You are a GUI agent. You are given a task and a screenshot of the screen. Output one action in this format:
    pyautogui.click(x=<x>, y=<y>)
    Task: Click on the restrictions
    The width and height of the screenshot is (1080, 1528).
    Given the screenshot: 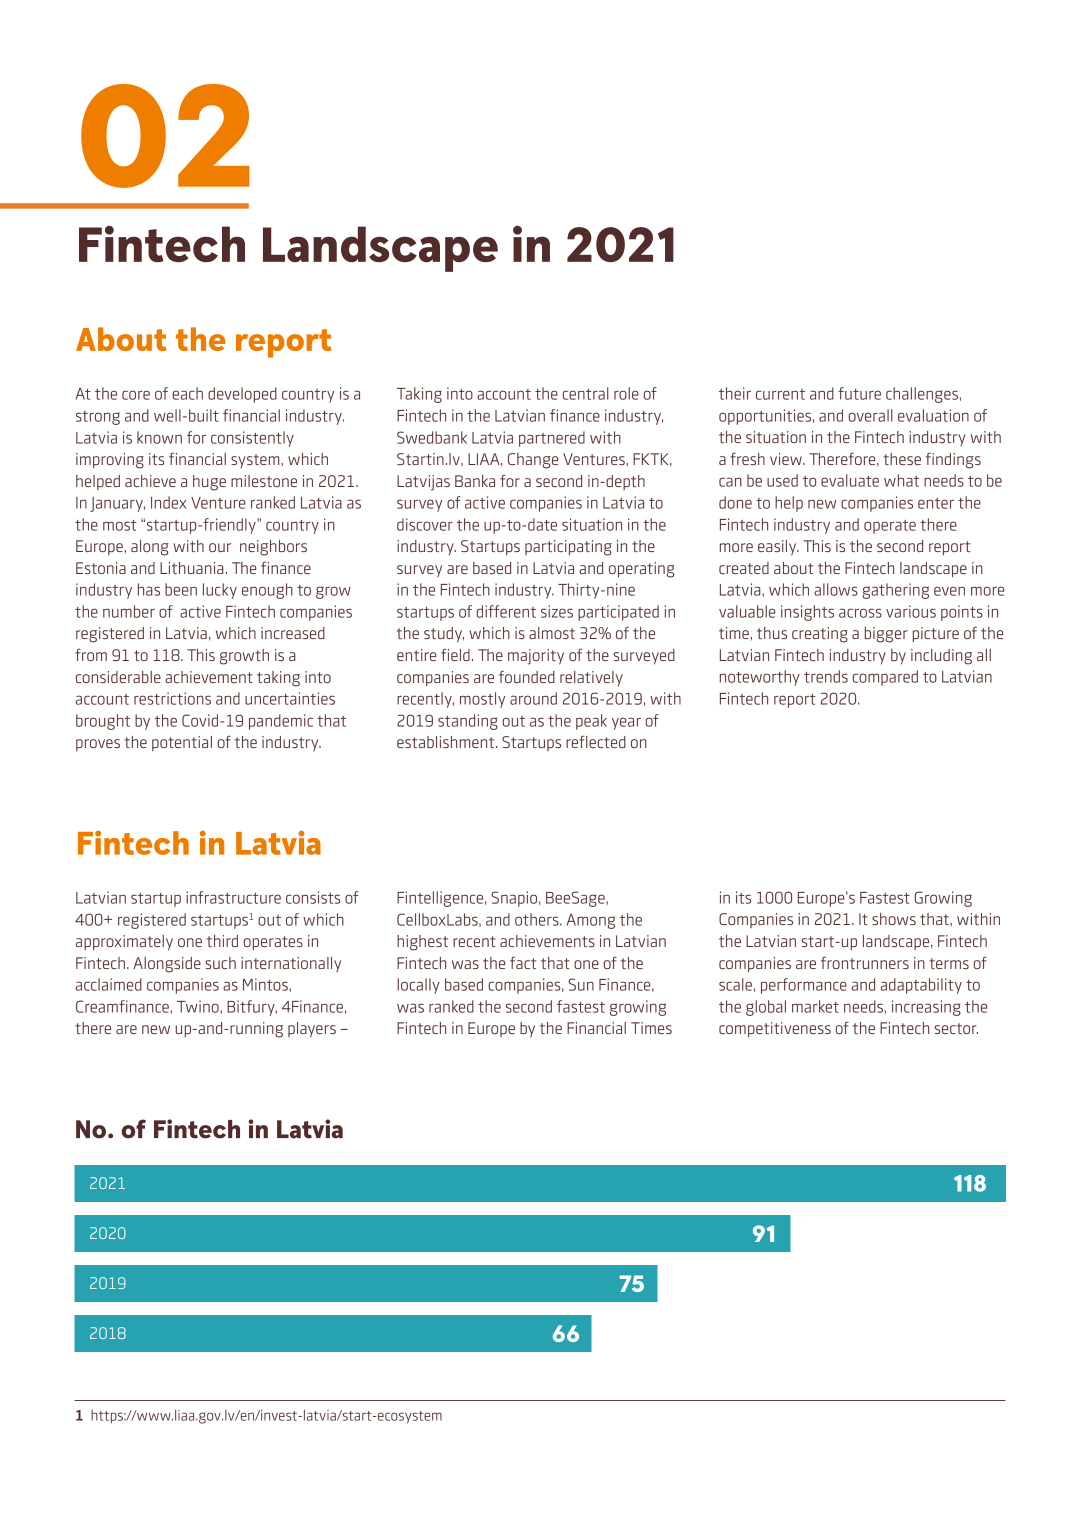 What is the action you would take?
    pyautogui.click(x=172, y=698)
